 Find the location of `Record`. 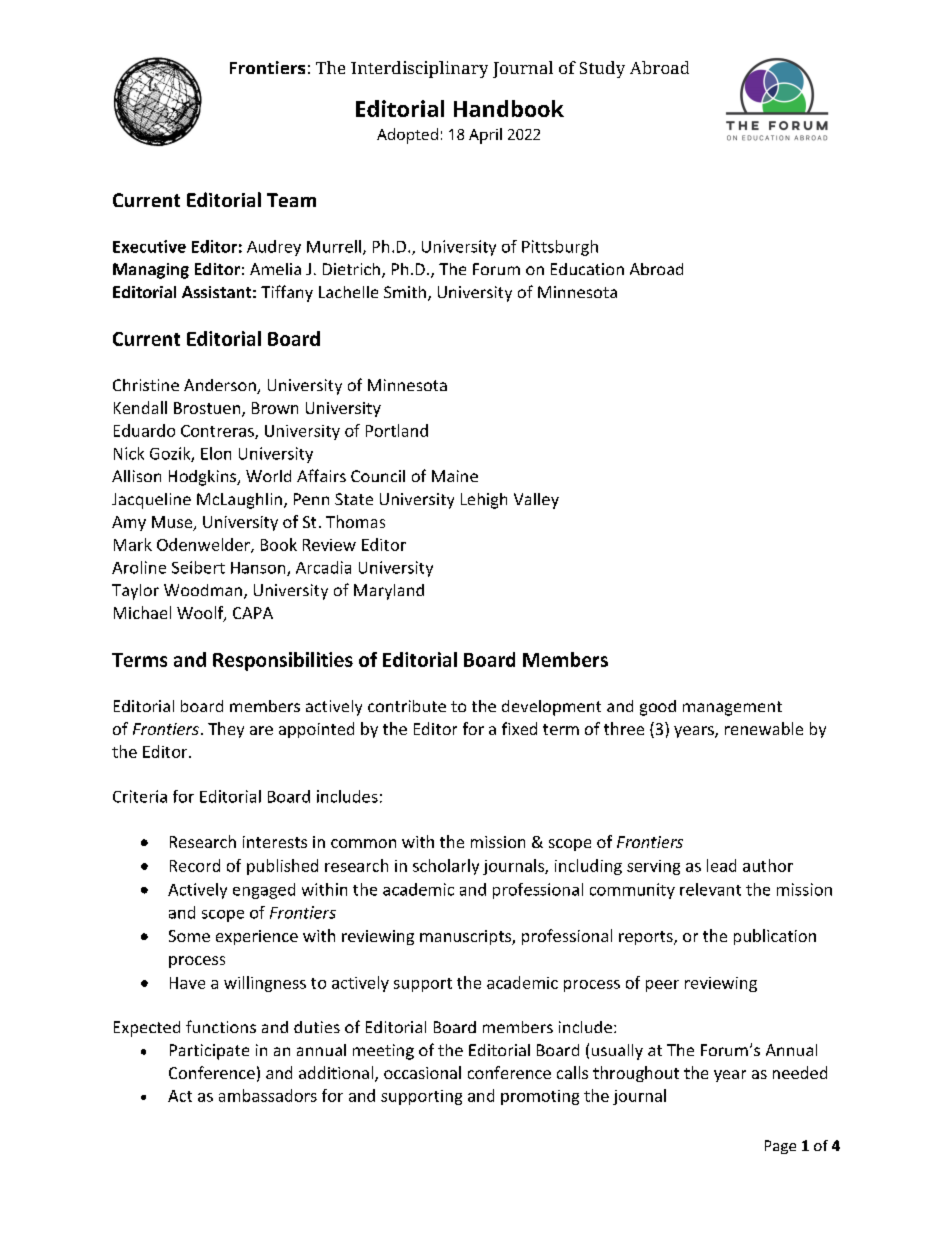

Record is located at coordinates (195, 865).
